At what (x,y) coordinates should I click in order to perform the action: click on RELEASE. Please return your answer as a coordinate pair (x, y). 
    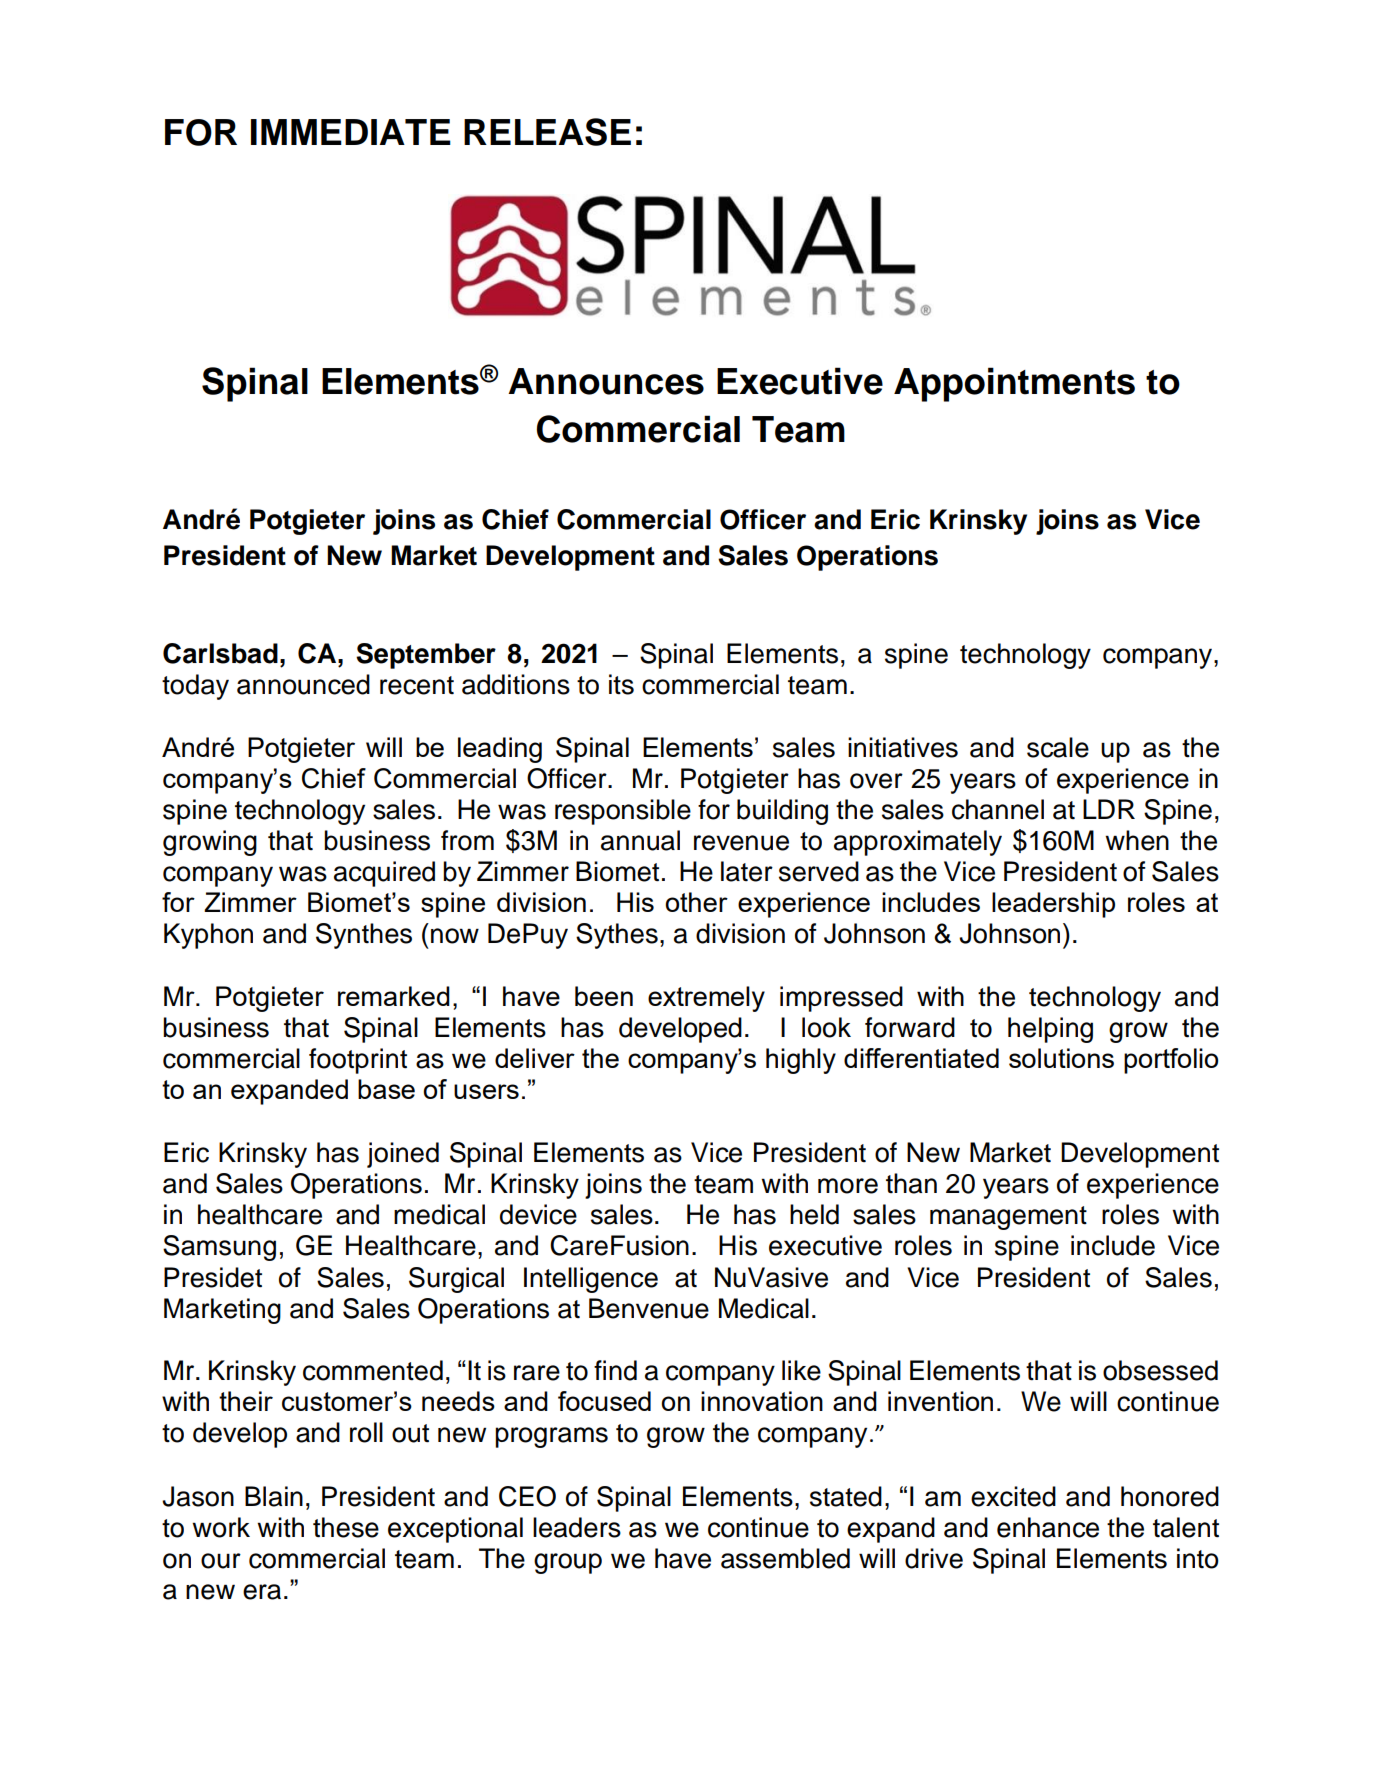
    Looking at the image, I should click on (547, 132).
